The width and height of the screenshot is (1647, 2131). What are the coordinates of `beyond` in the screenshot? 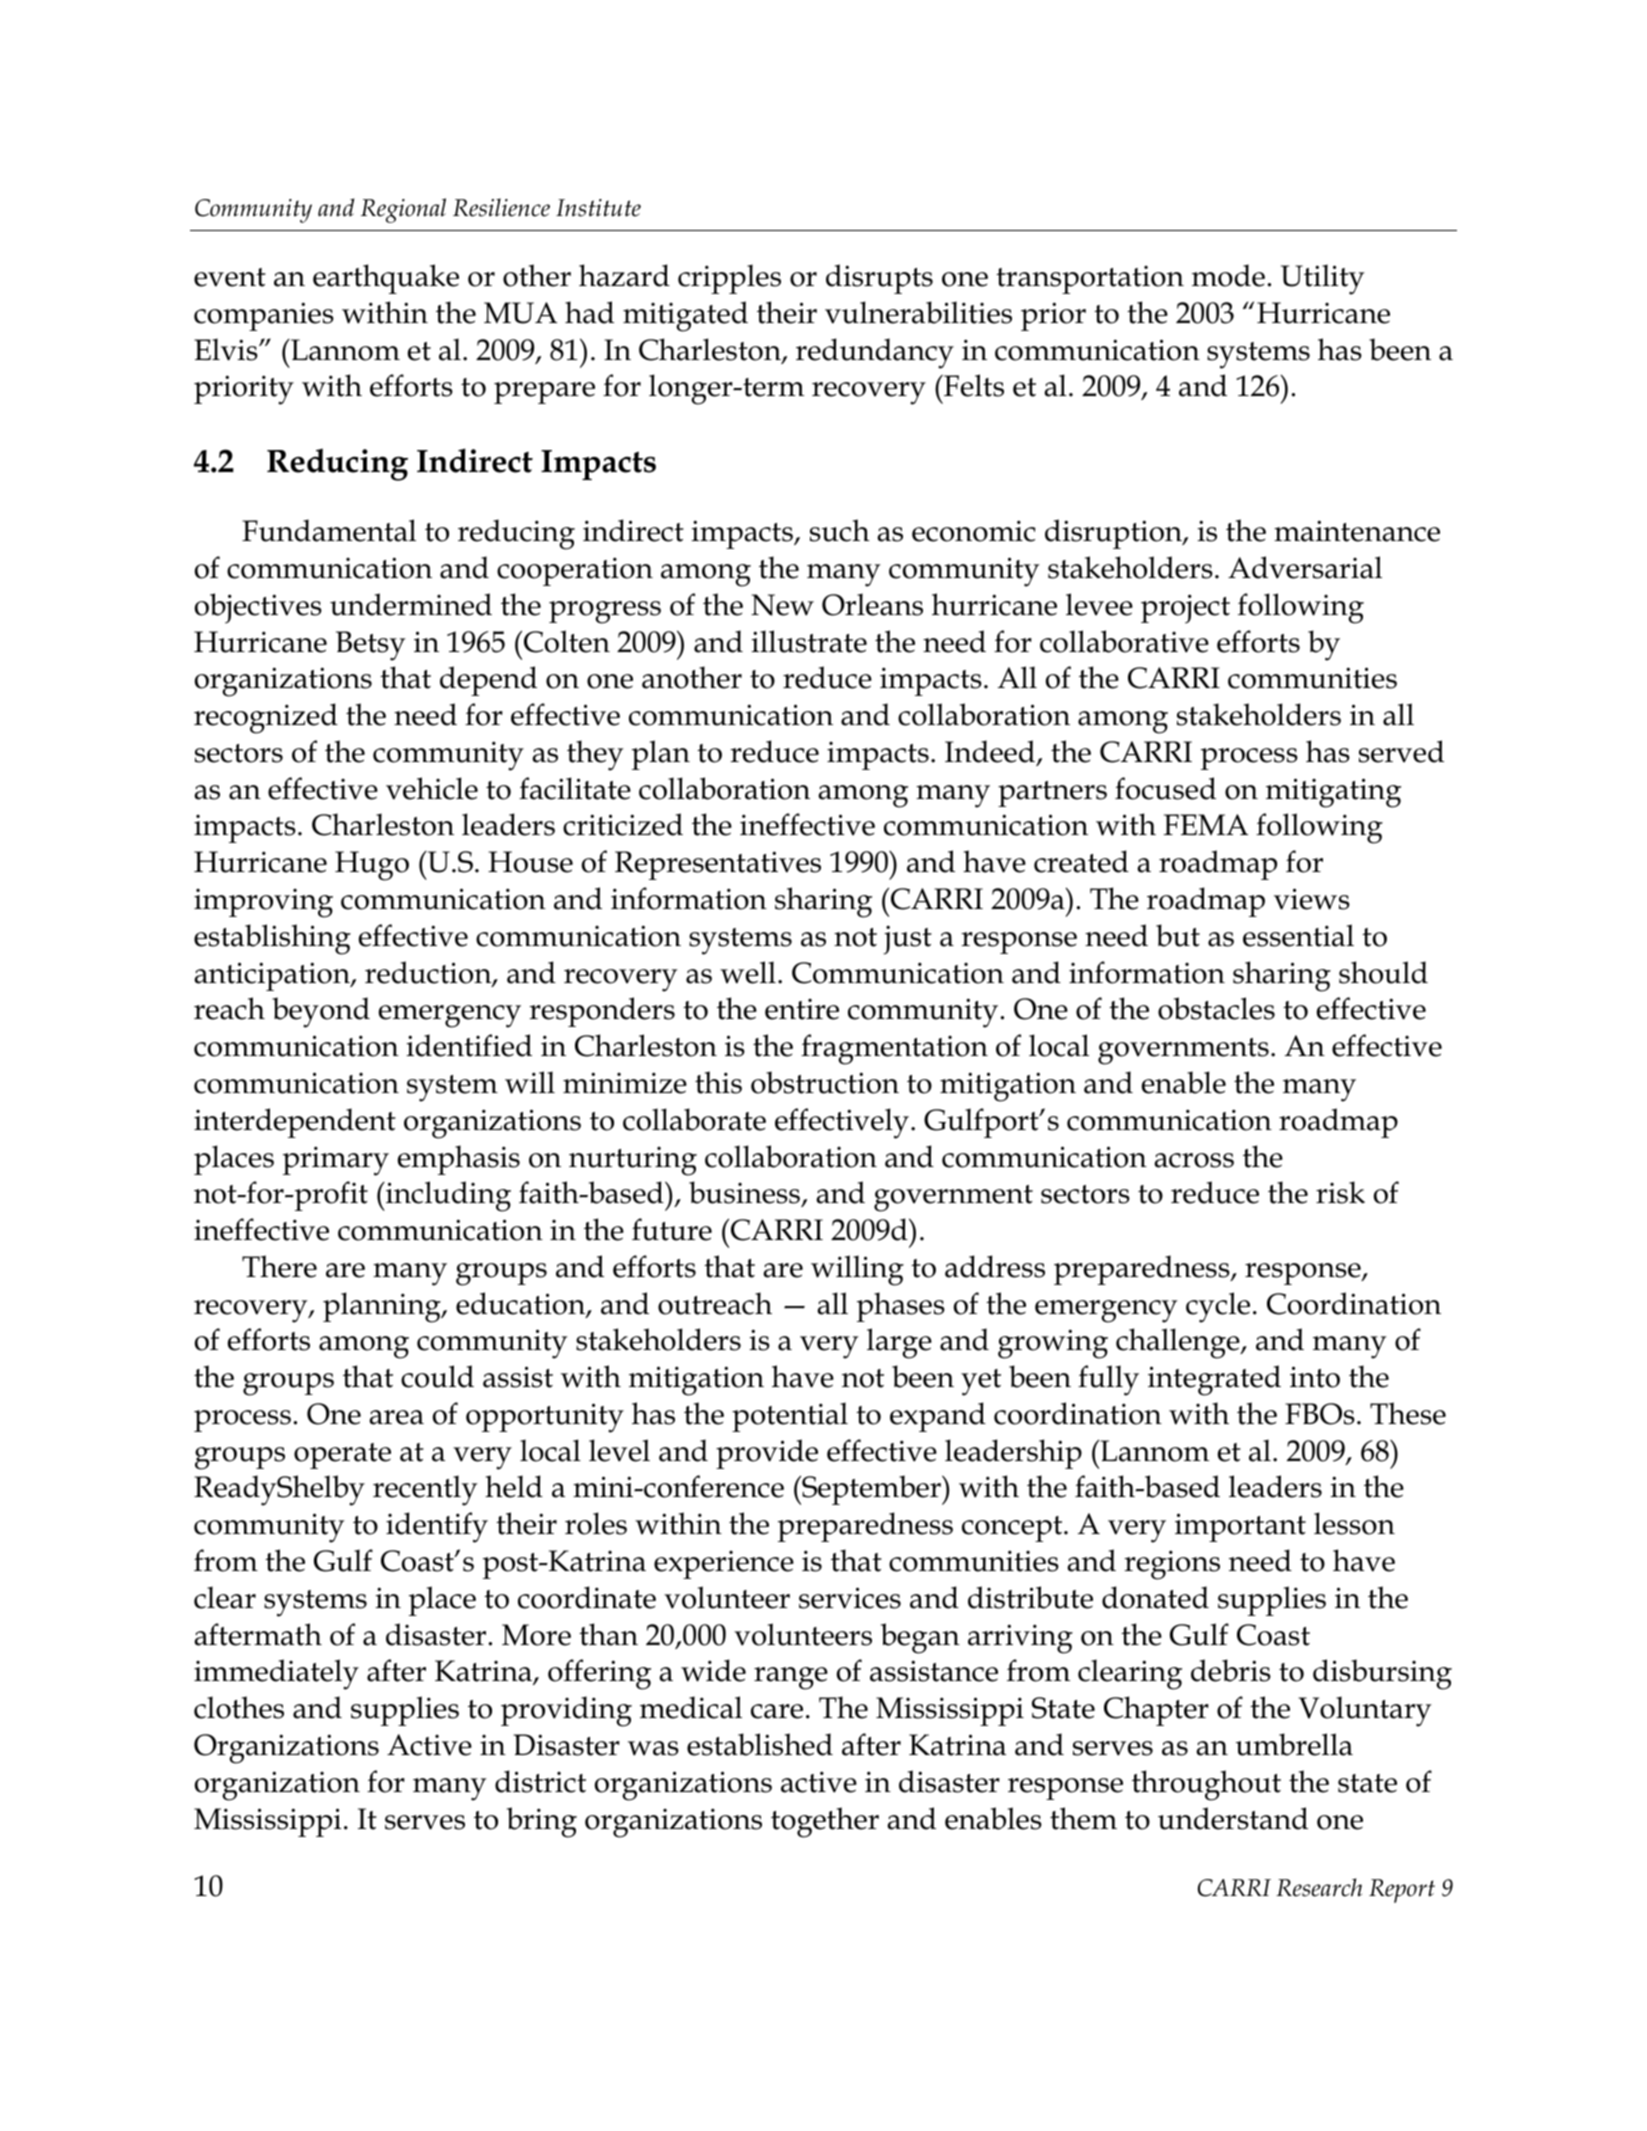 It's located at (321, 1012).
